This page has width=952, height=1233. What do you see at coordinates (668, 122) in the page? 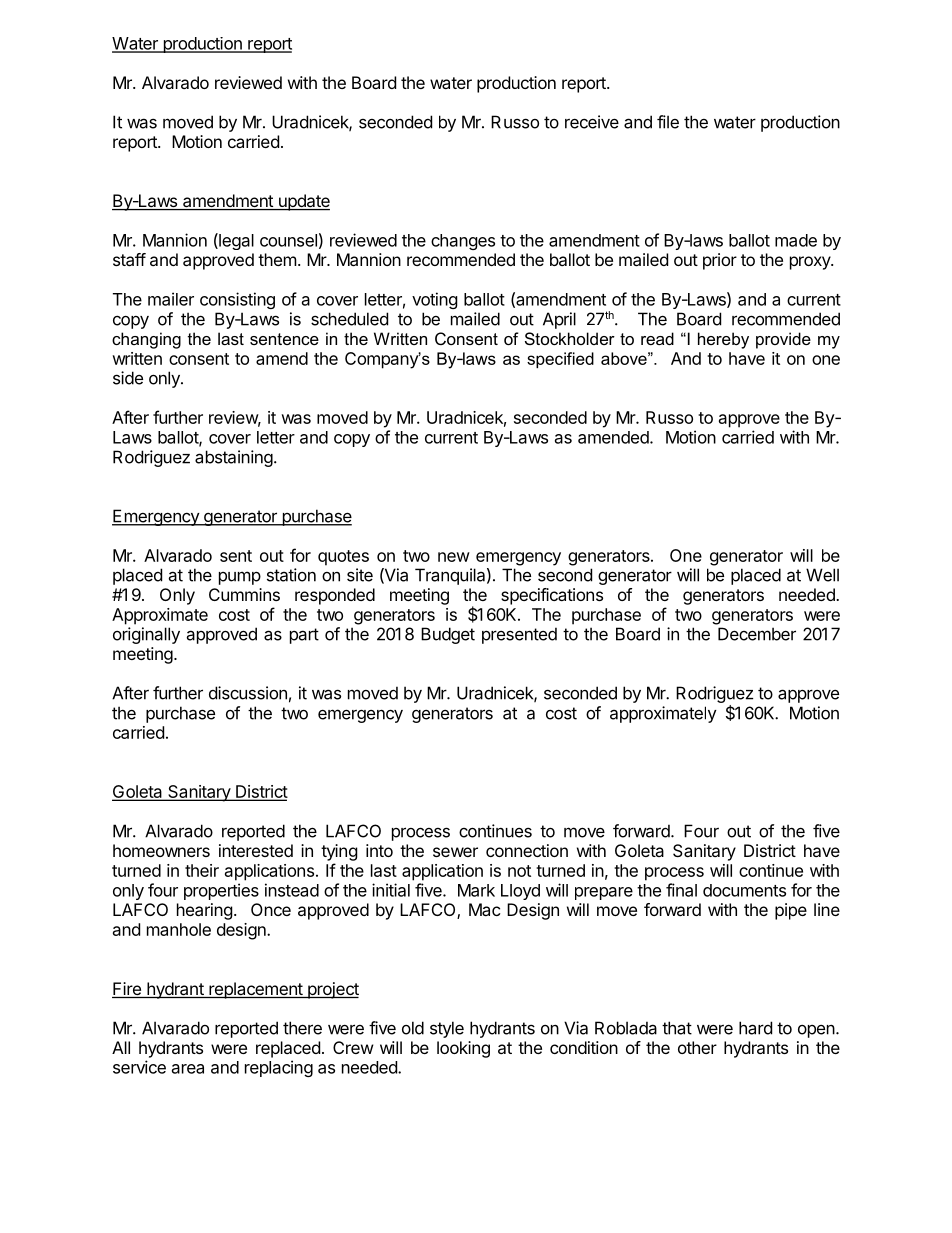
I see `file` at bounding box center [668, 122].
